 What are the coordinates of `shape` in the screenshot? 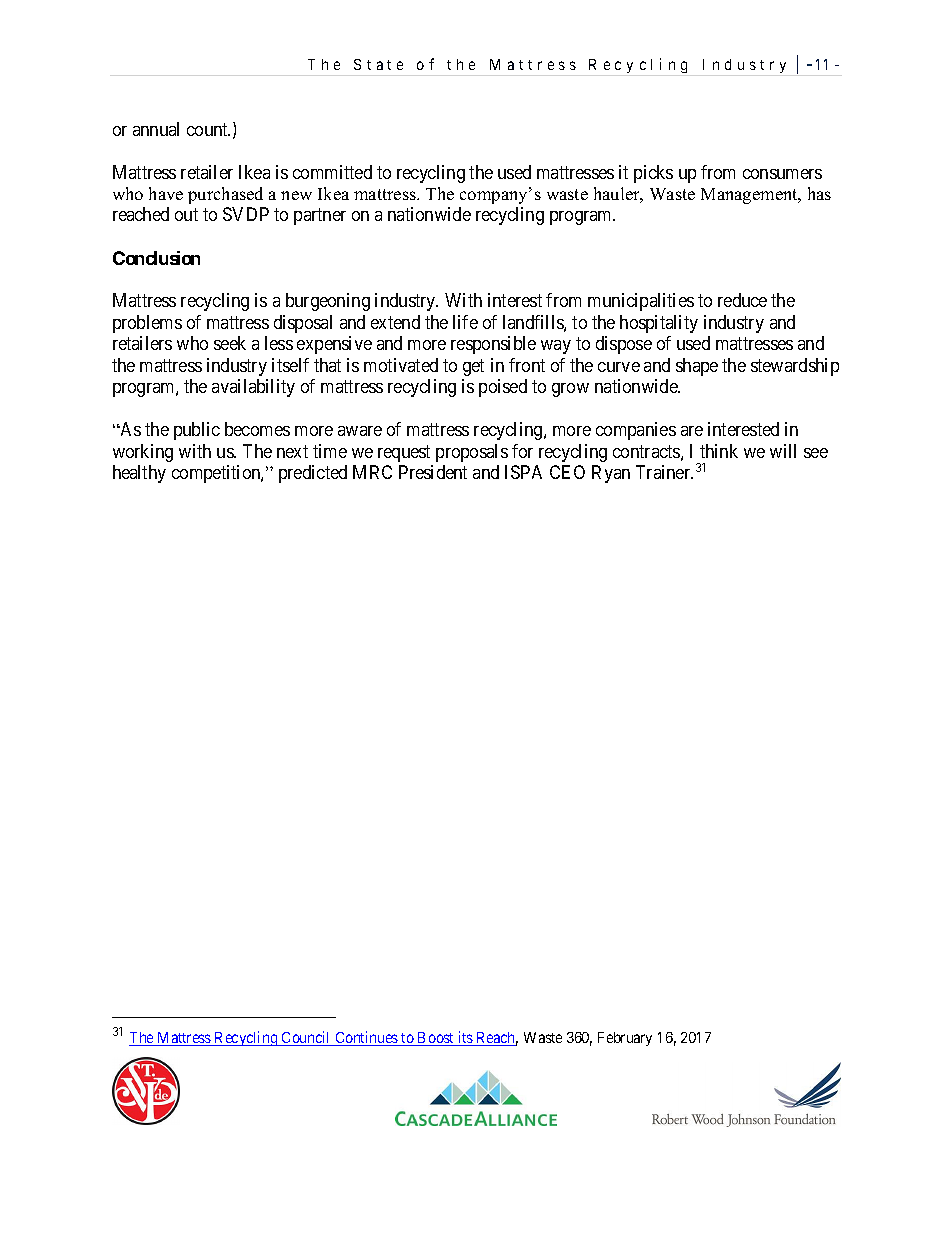 It's located at (697, 367).
